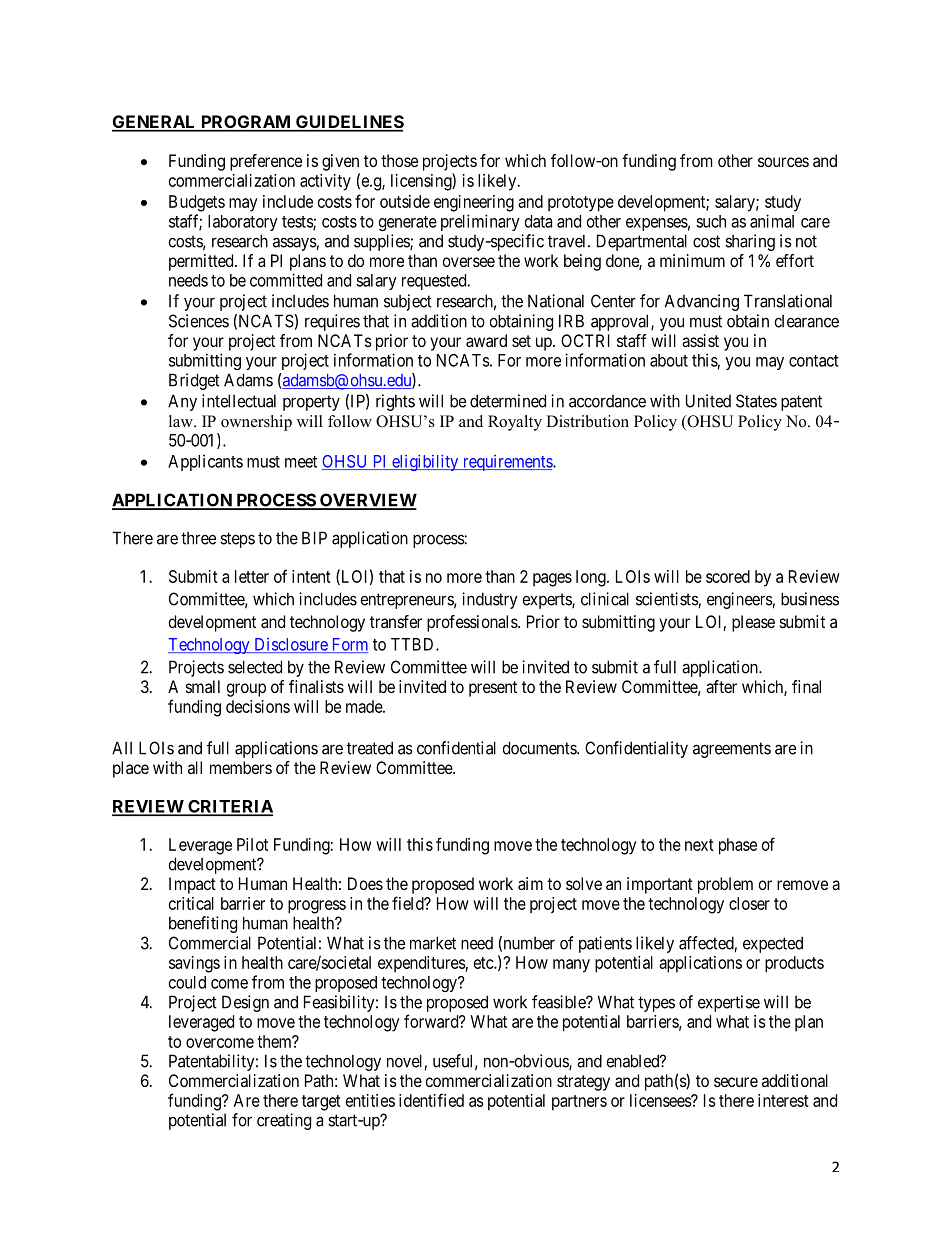 This screenshot has height=1233, width=952. What do you see at coordinates (732, 750) in the screenshot?
I see `agreements` at bounding box center [732, 750].
